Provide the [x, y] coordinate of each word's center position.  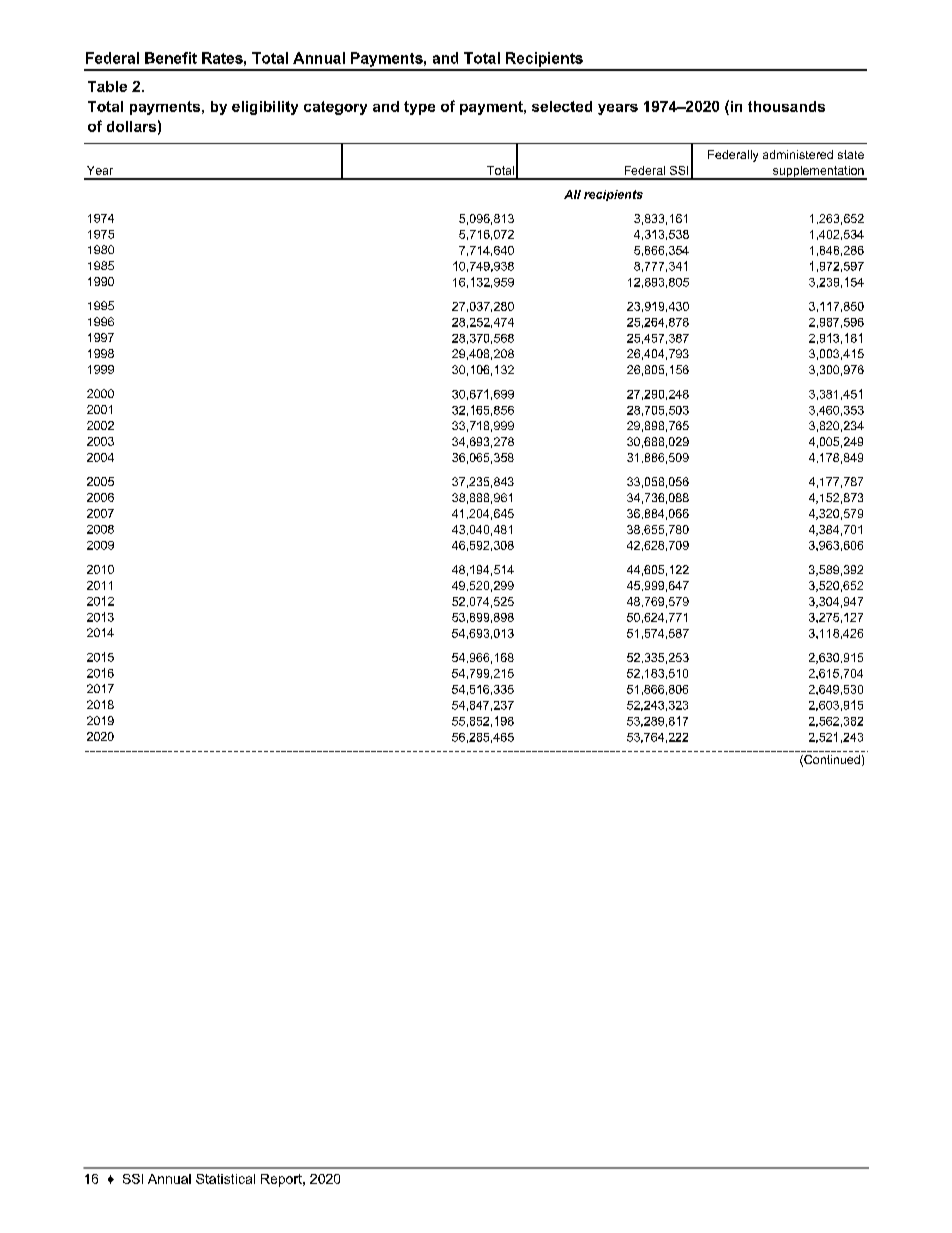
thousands [786, 106]
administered [798, 154]
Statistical [225, 1179]
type [419, 108]
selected [562, 106]
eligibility [265, 108]
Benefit [171, 58]
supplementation [818, 173]
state [851, 154]
